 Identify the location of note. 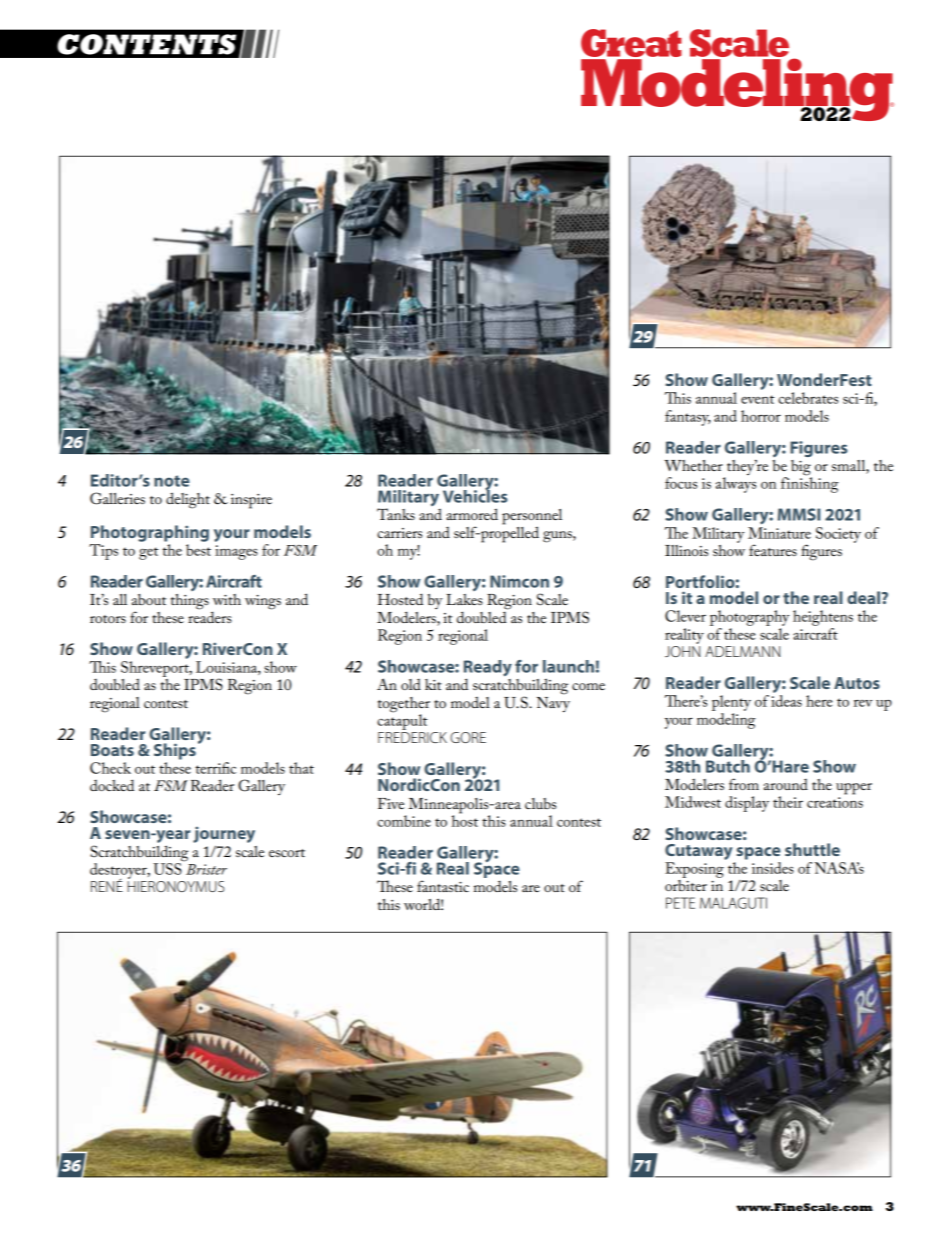
(172, 481).
